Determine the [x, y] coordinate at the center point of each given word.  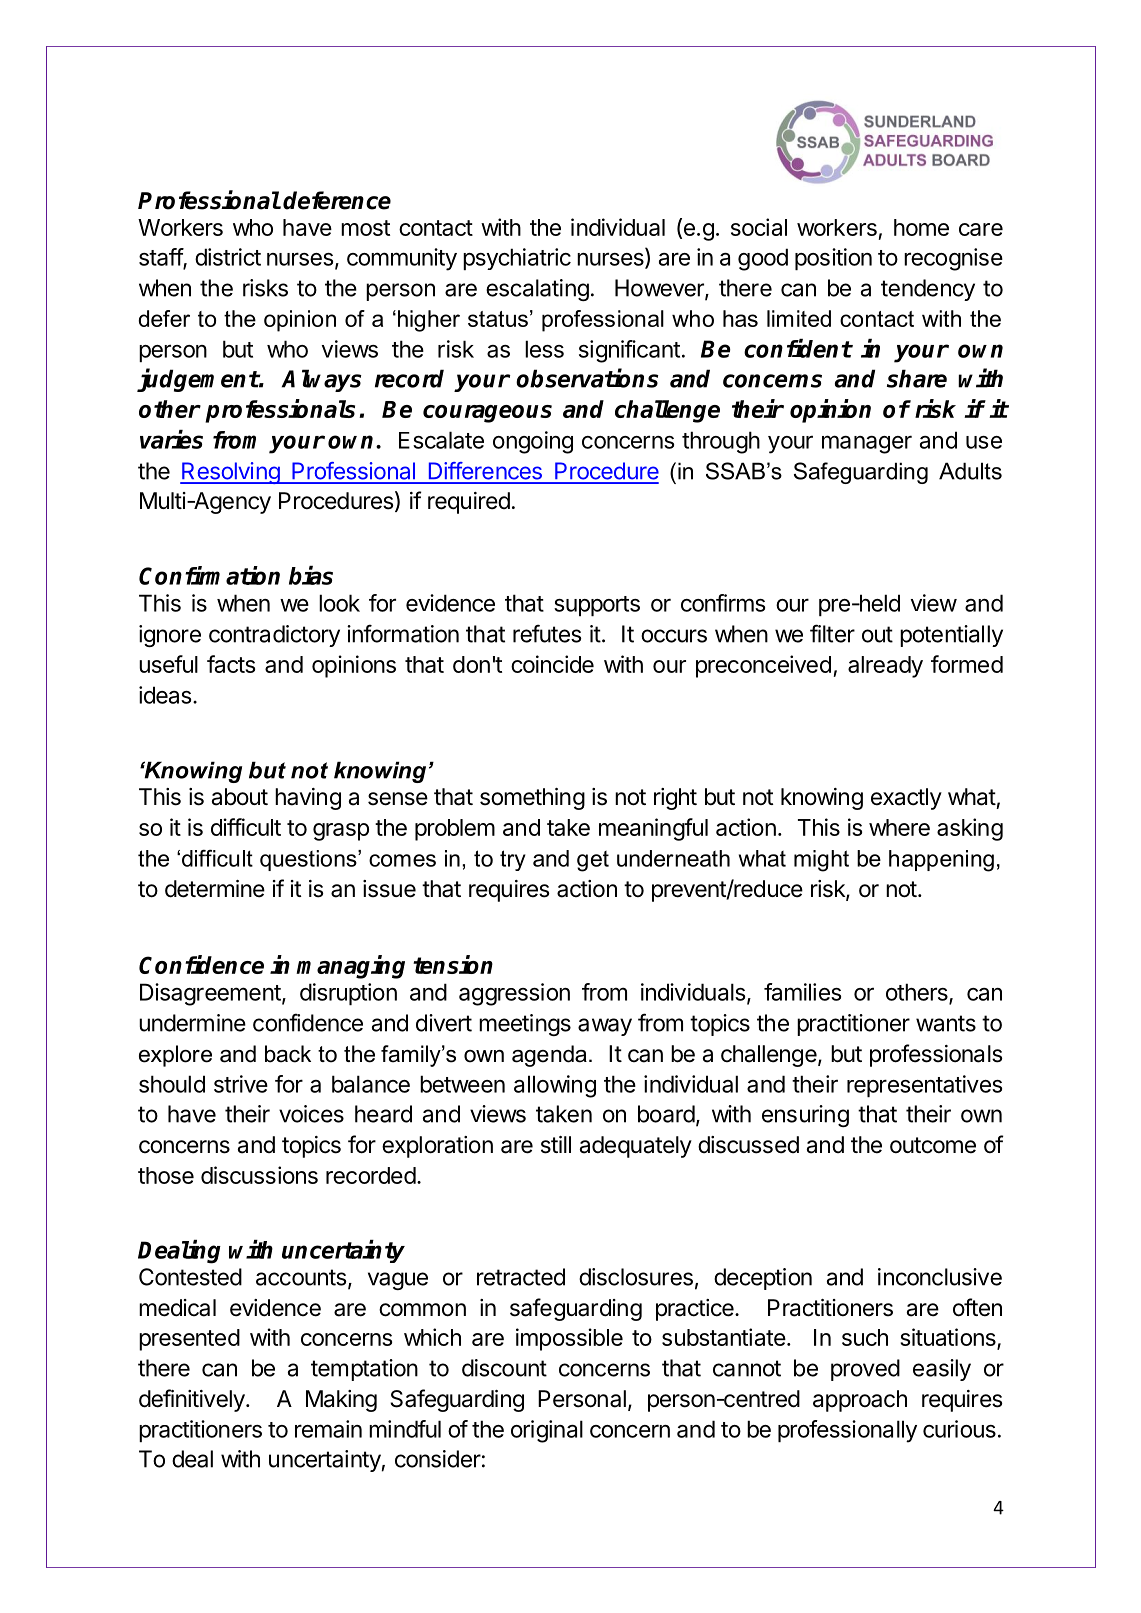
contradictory [274, 636]
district [228, 257]
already [885, 667]
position [833, 259]
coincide [552, 664]
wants [946, 1023]
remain [328, 1429]
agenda [549, 1056]
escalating [537, 290]
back [288, 1054]
